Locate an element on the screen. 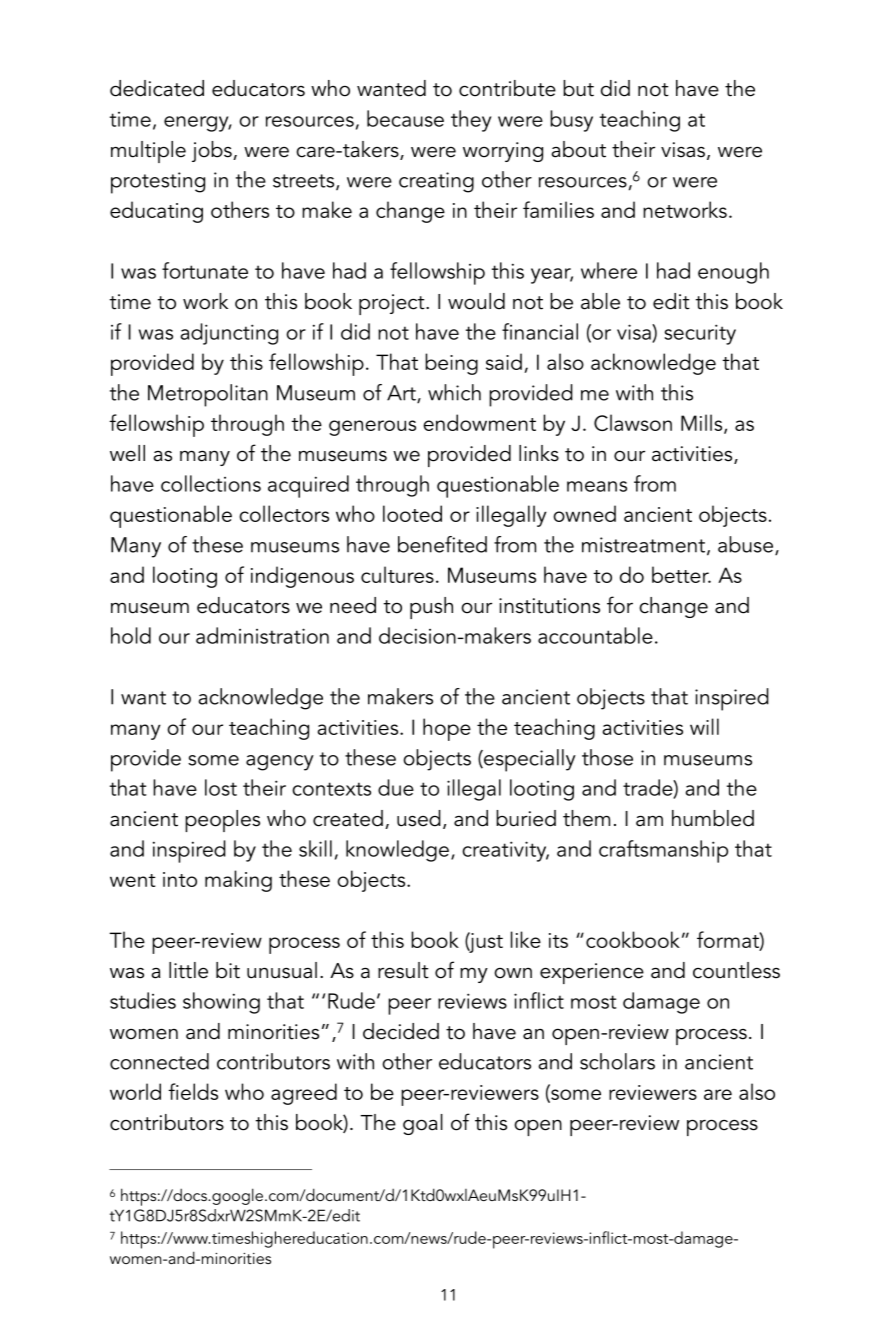 The image size is (896, 1343). administration is located at coordinates (262, 635).
